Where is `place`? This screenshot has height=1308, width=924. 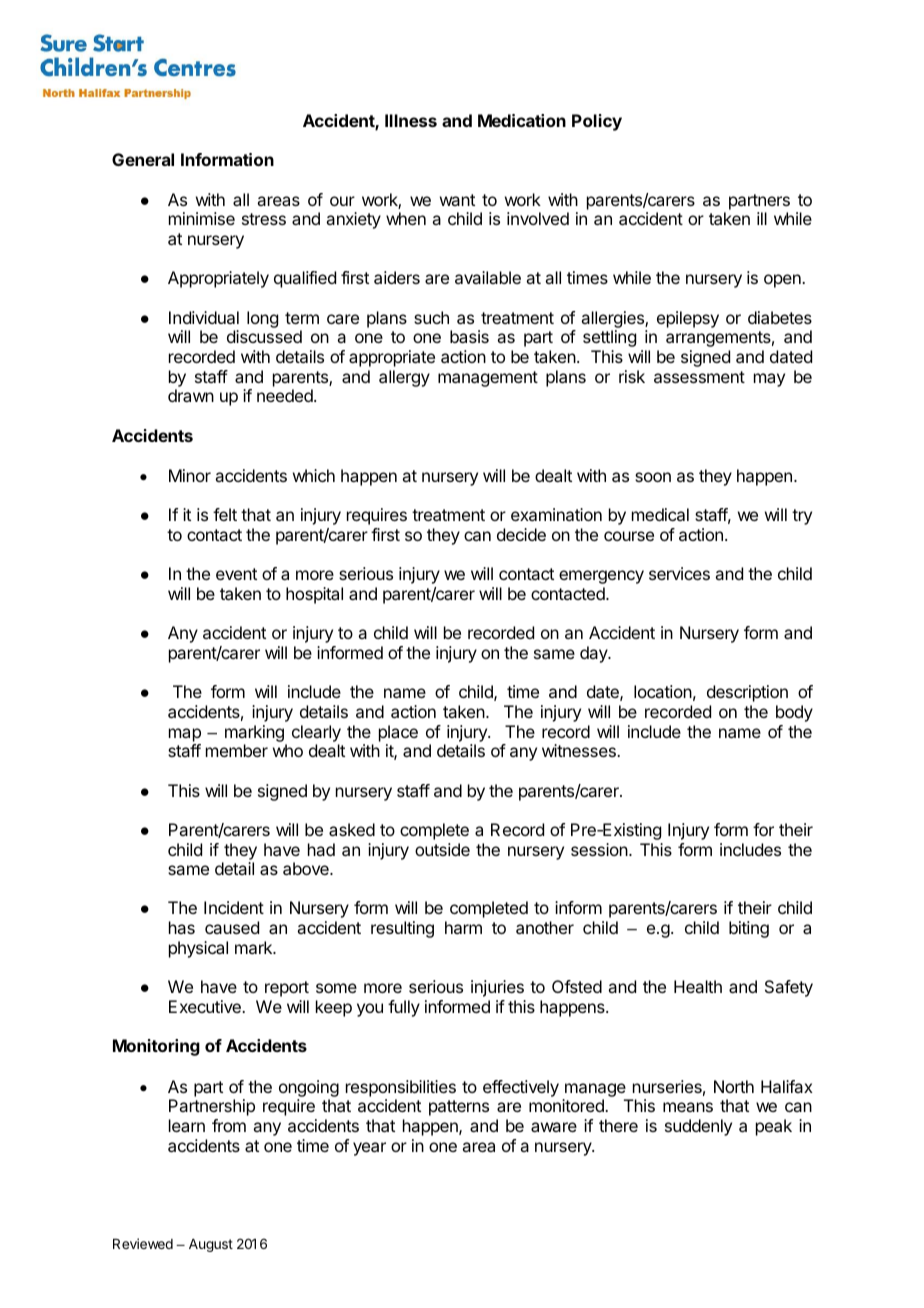
place is located at coordinates (398, 733).
